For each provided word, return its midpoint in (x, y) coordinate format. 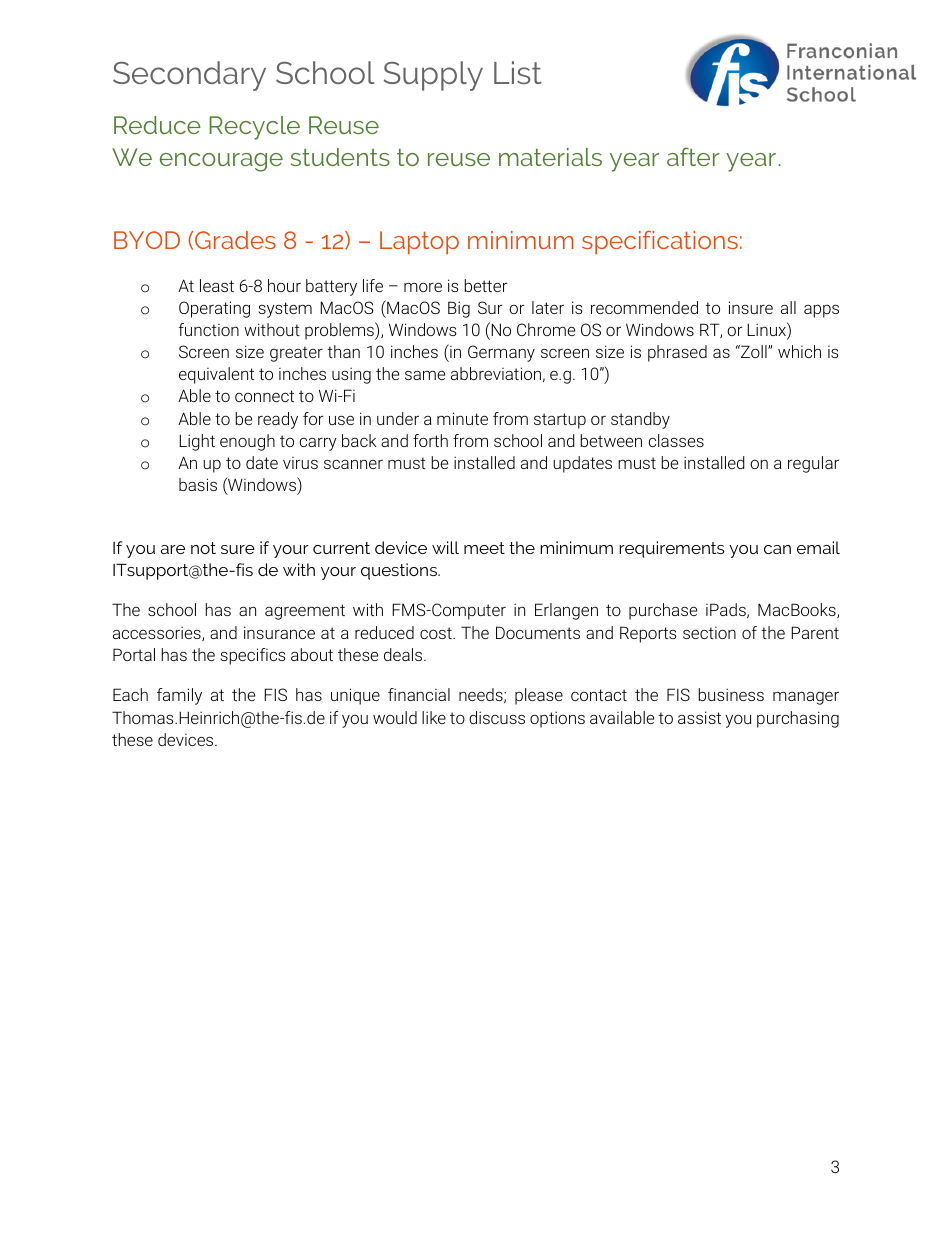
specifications (660, 242)
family (179, 696)
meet (484, 548)
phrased (677, 353)
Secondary (189, 76)
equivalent (216, 375)
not (203, 548)
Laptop (419, 242)
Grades (235, 240)
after (693, 156)
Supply (433, 76)
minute (462, 418)
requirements (672, 549)
